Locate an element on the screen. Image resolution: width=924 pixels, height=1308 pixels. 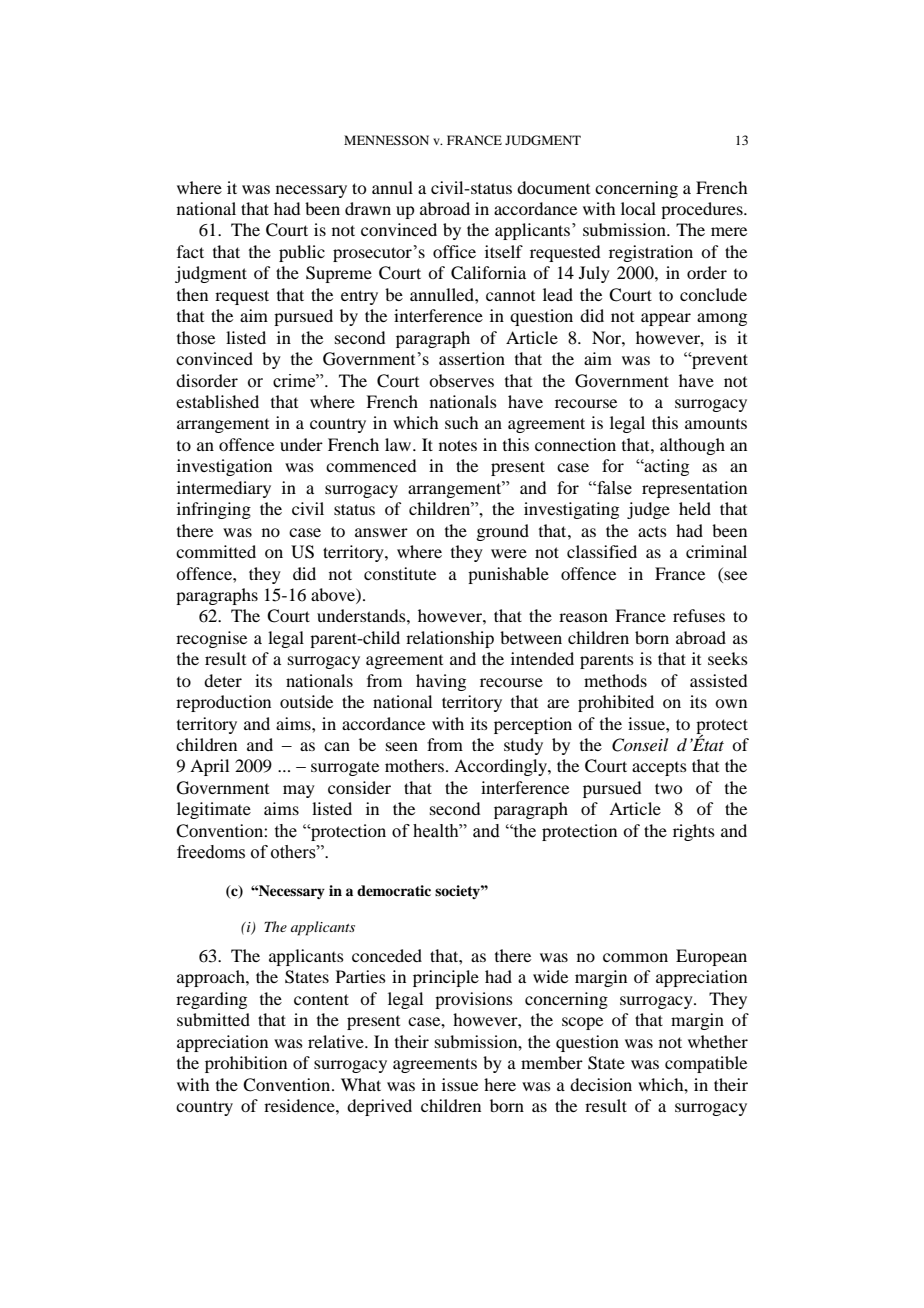
recognise is located at coordinates (211, 639).
